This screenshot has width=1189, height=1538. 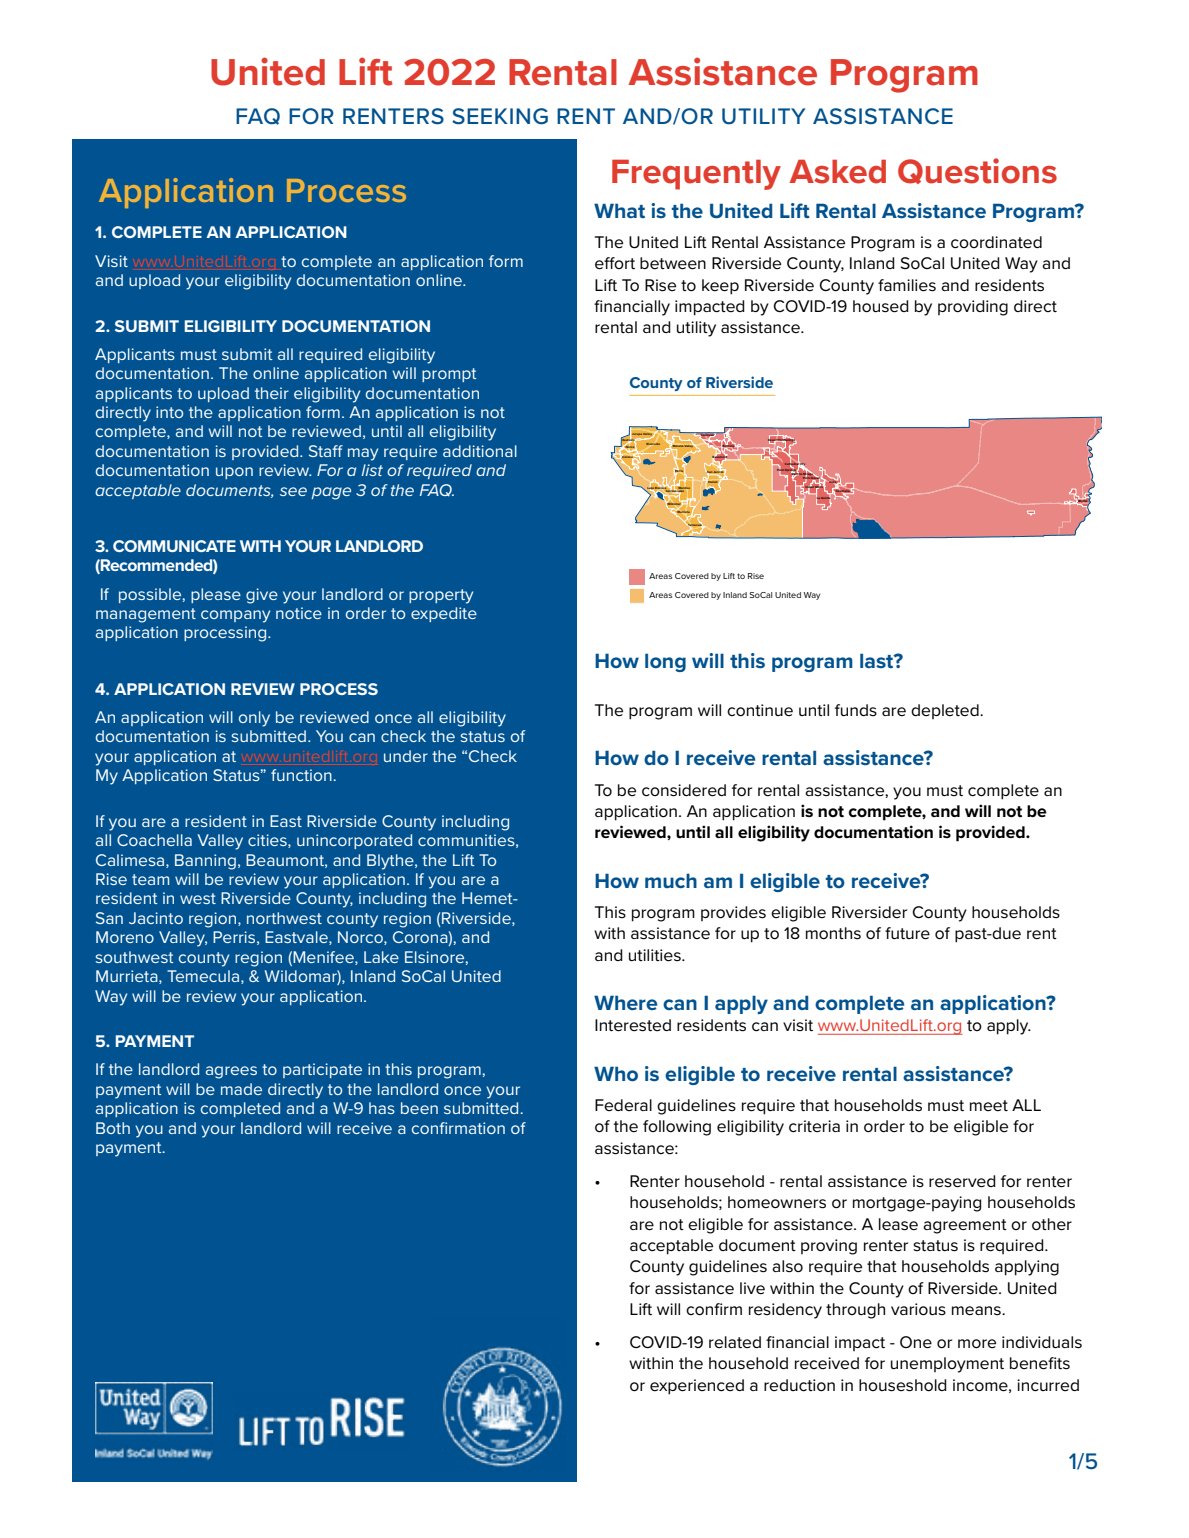 I want to click on only, so click(x=254, y=719).
